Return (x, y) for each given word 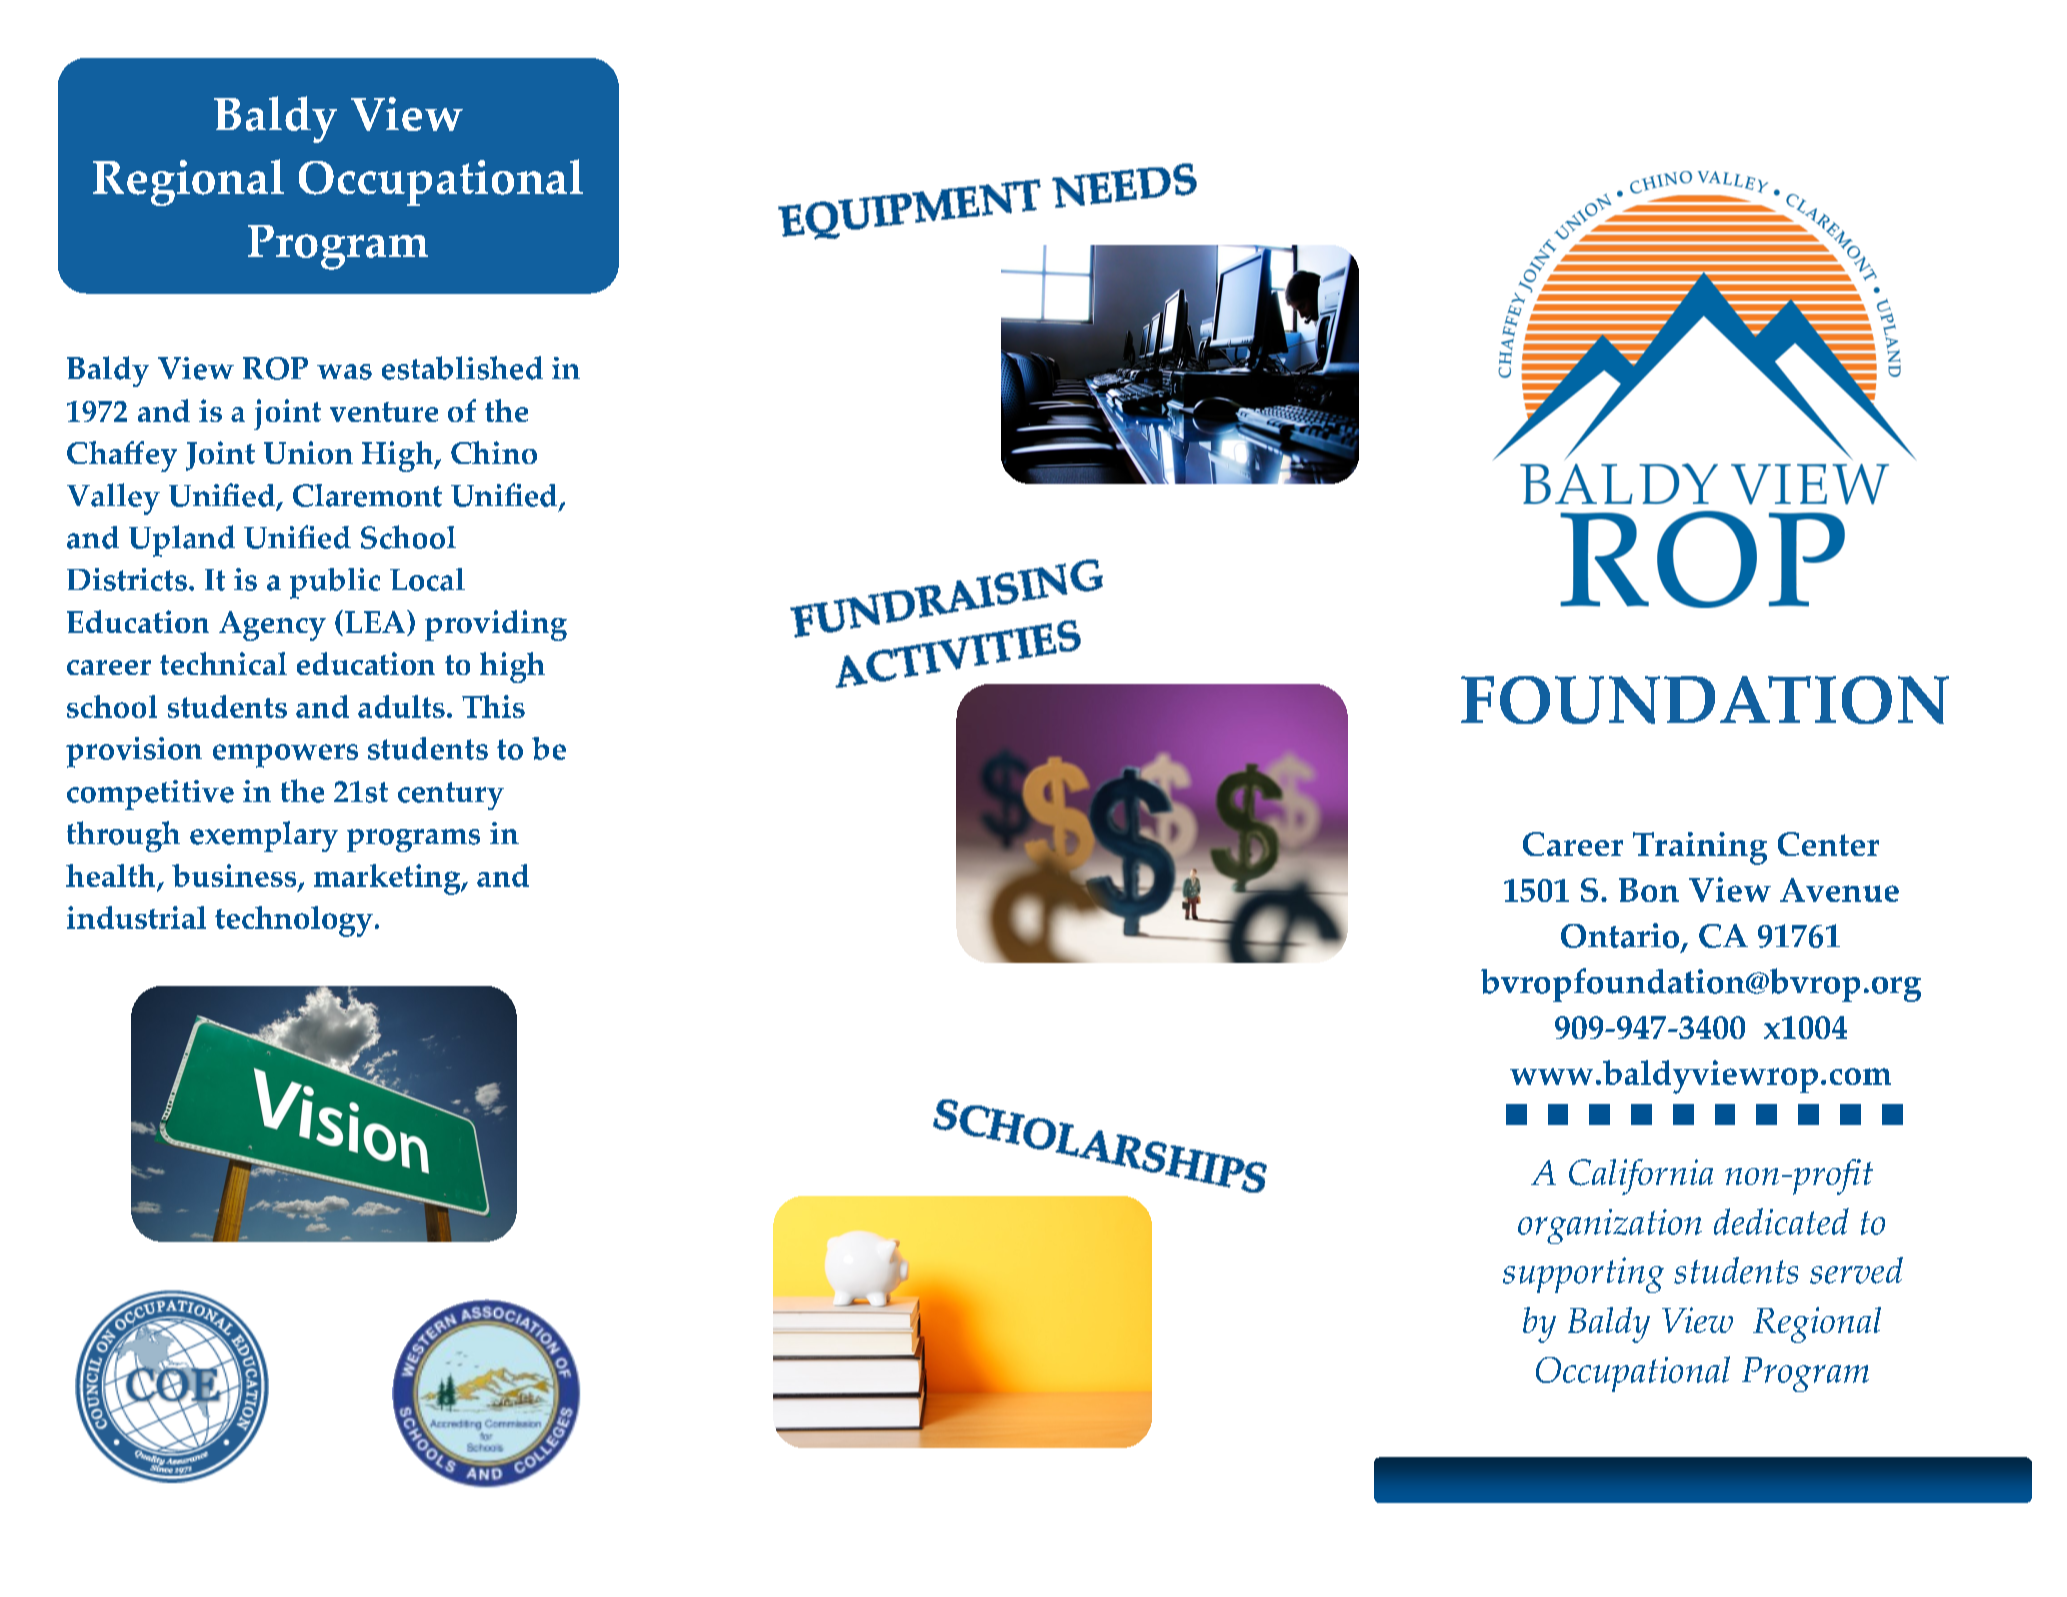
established (462, 368)
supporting (1583, 1275)
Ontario (1620, 935)
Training (1700, 848)
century (451, 796)
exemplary (264, 836)
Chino (494, 452)
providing (496, 625)
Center (1828, 844)
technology (294, 921)
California (1641, 1177)
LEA (376, 623)
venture (384, 412)
